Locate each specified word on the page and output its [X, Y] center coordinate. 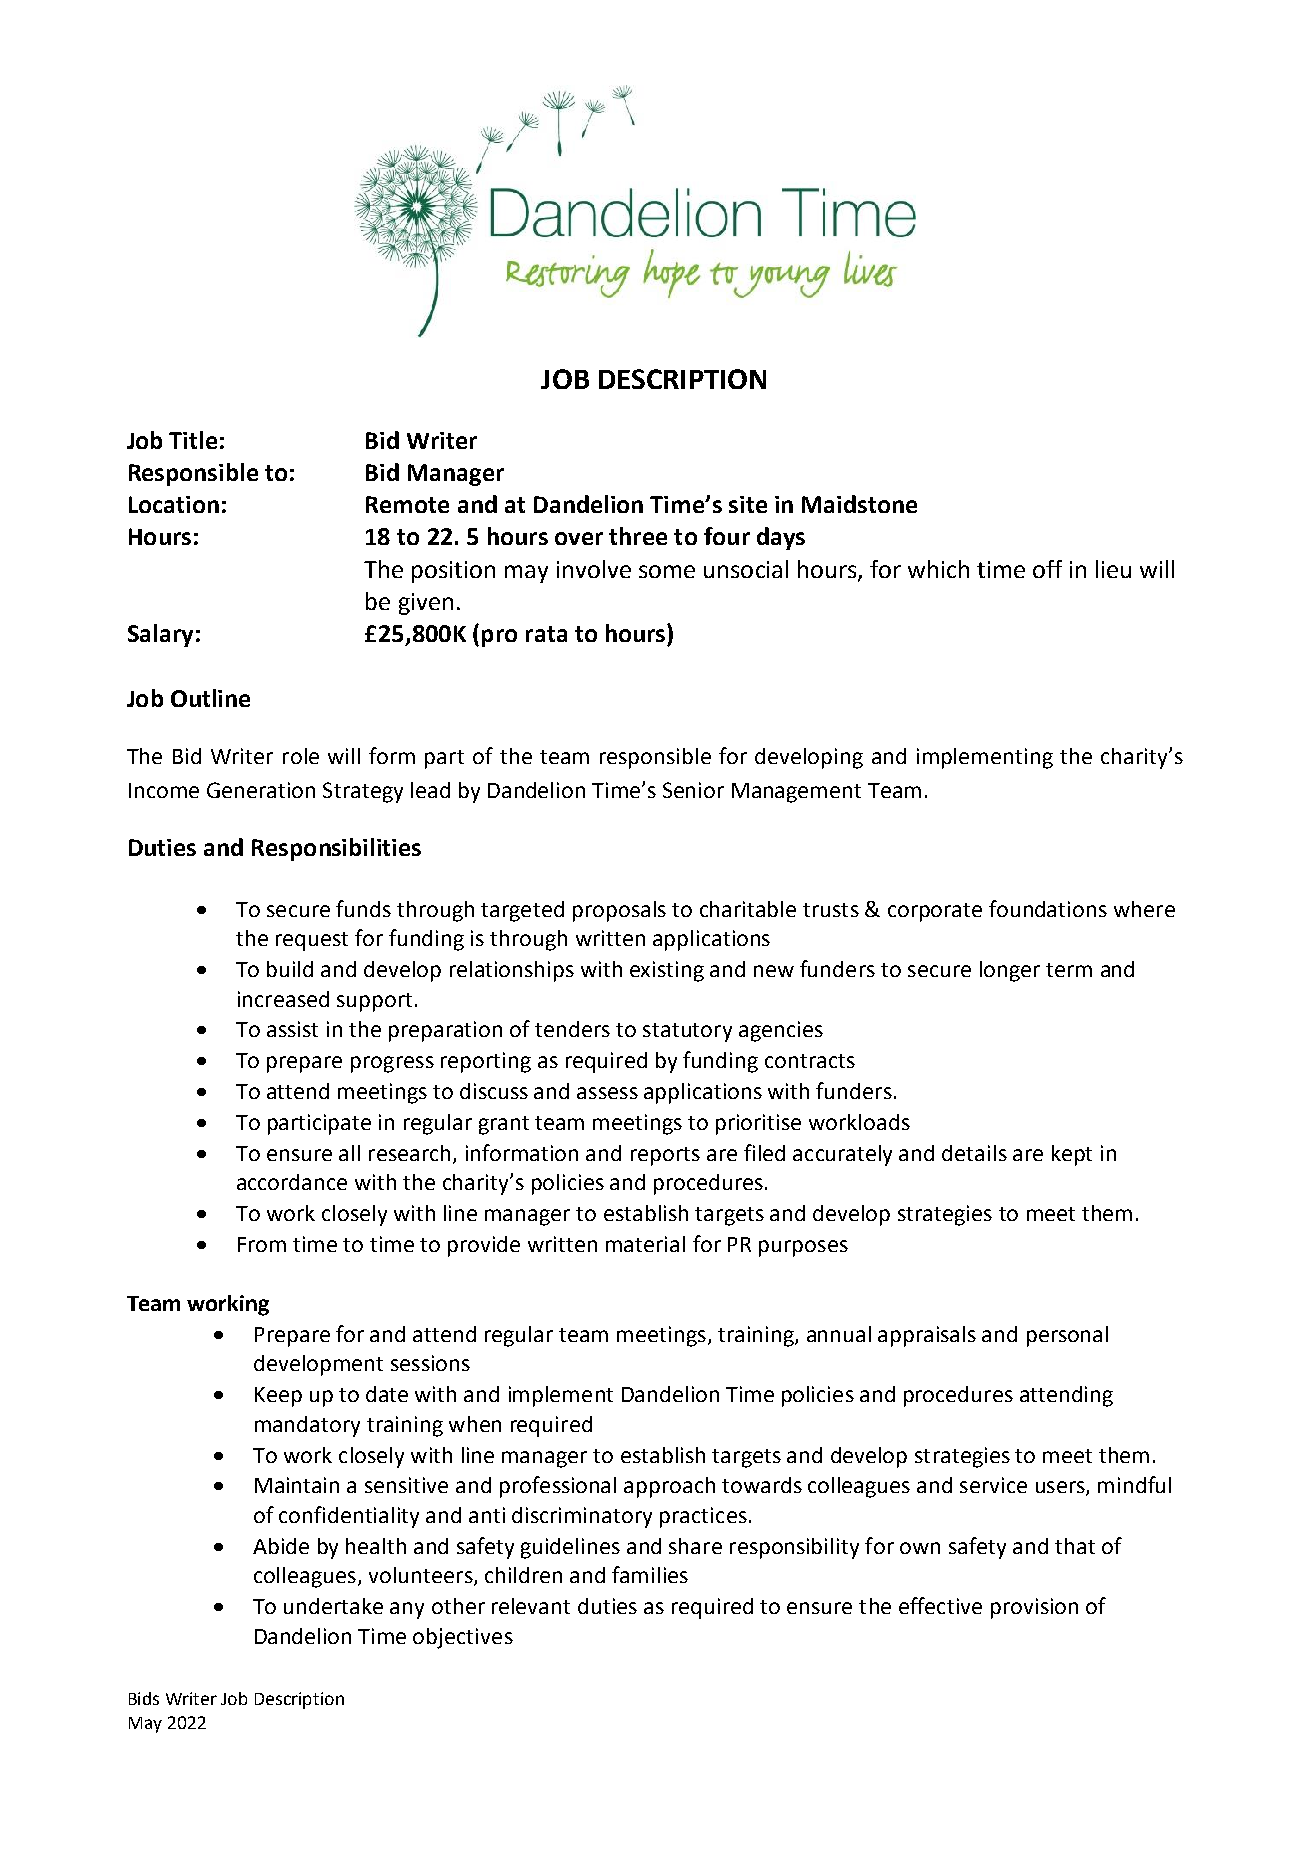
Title [193, 440]
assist [292, 1029]
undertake [333, 1606]
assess [607, 1093]
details [974, 1153]
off [1047, 569]
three [638, 536]
